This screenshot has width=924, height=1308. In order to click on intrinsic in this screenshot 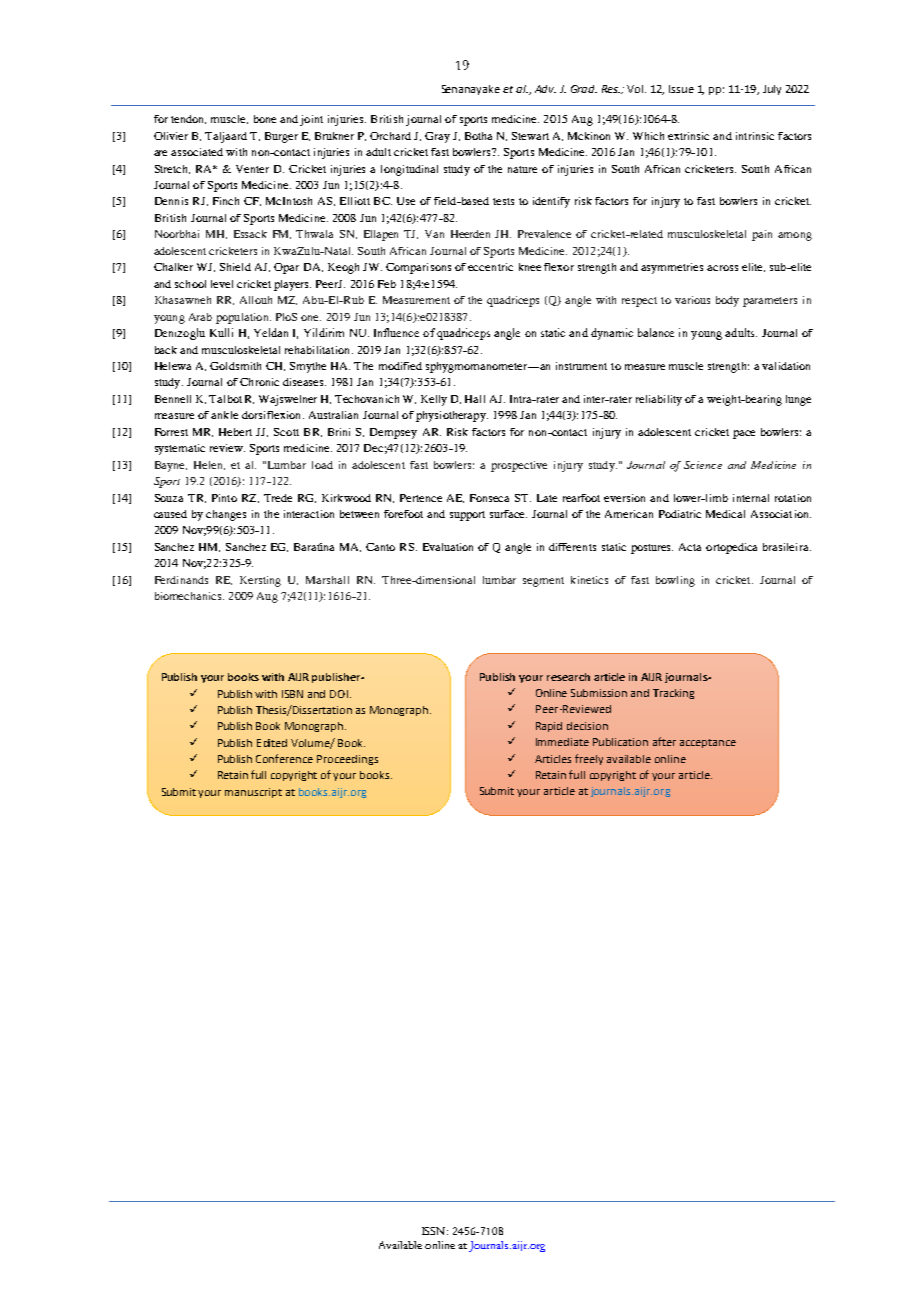, I will do `click(755, 136)`.
